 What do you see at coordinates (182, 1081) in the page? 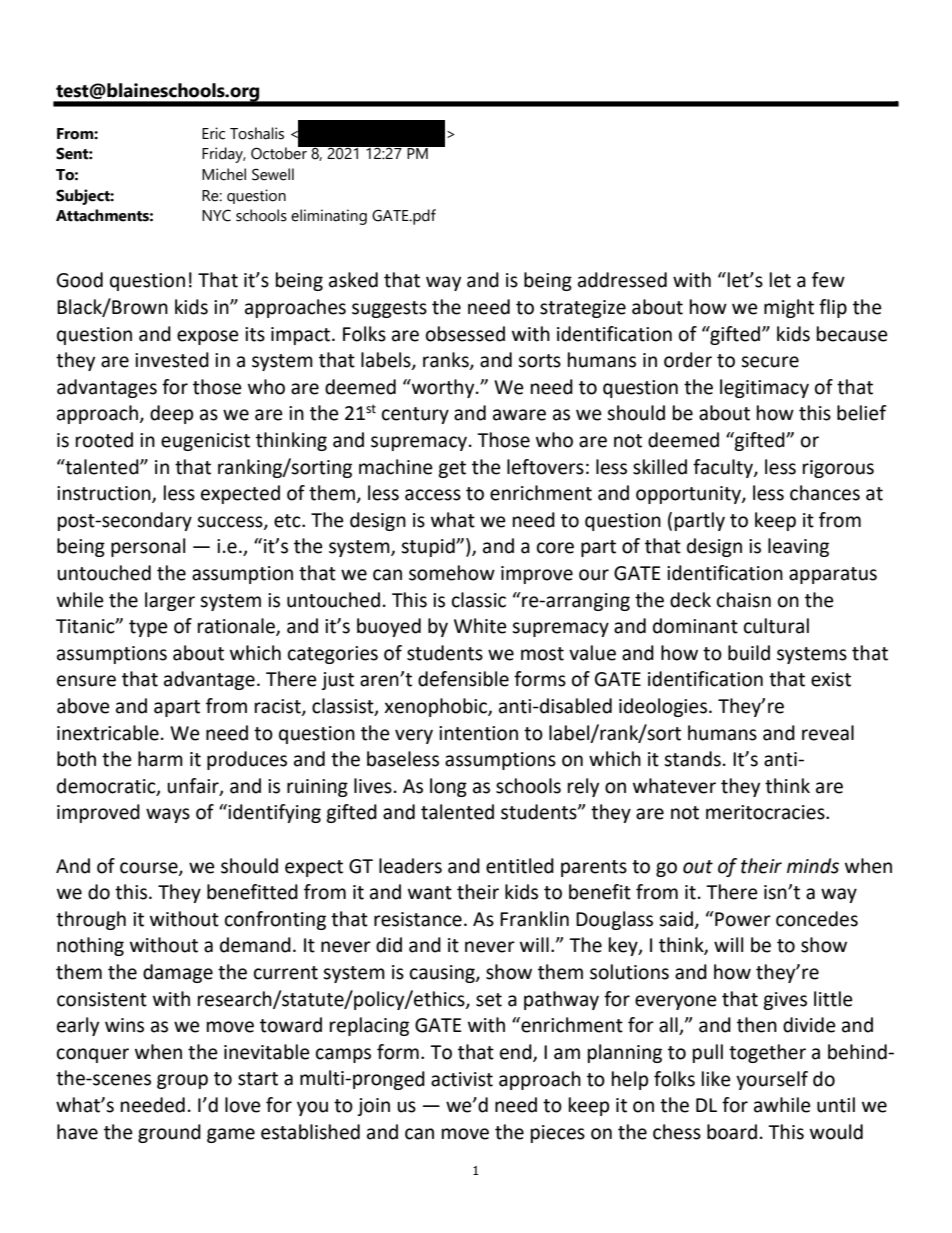
I see `group` at bounding box center [182, 1081].
